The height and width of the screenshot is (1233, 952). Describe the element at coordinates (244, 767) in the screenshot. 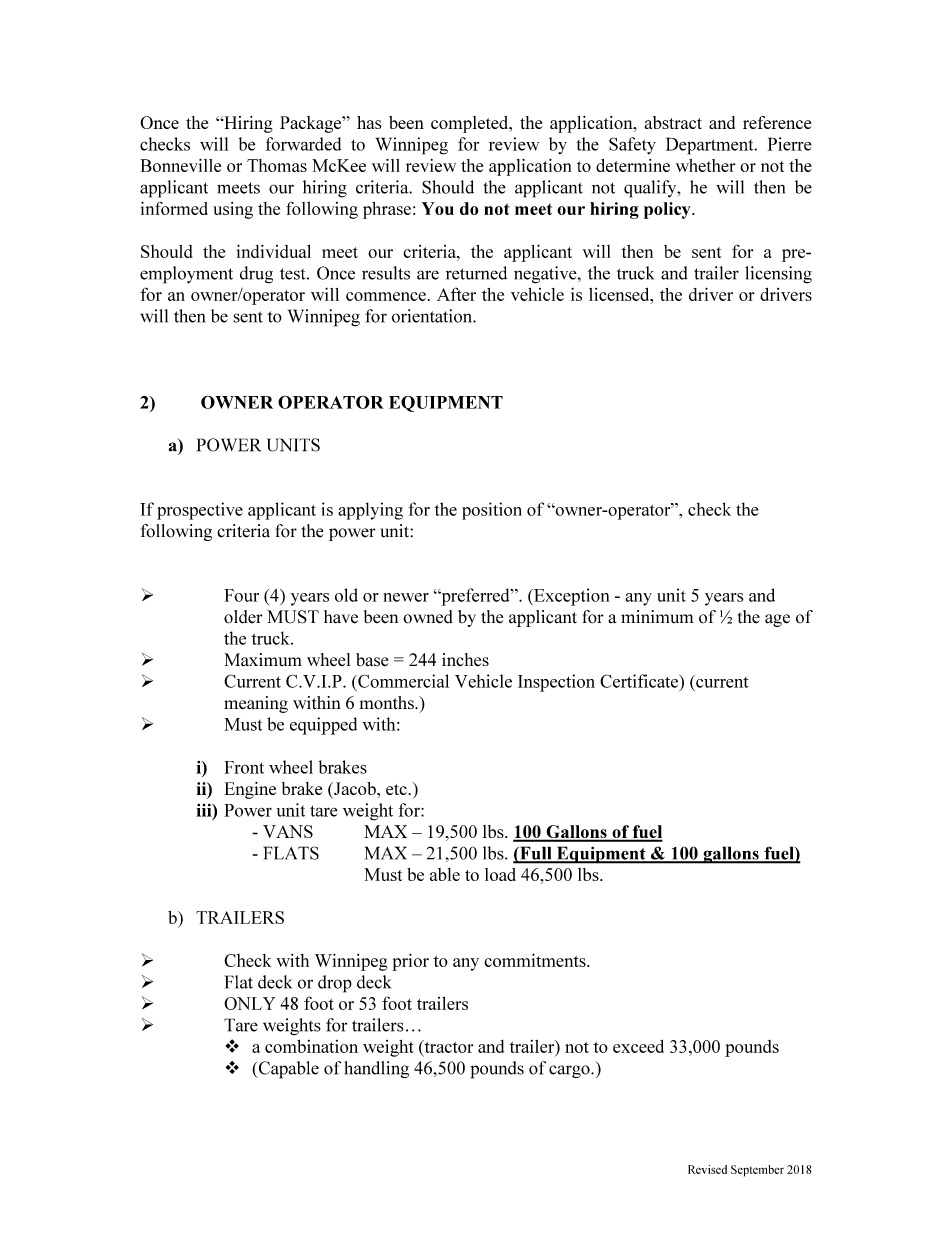

I see `Front` at that location.
